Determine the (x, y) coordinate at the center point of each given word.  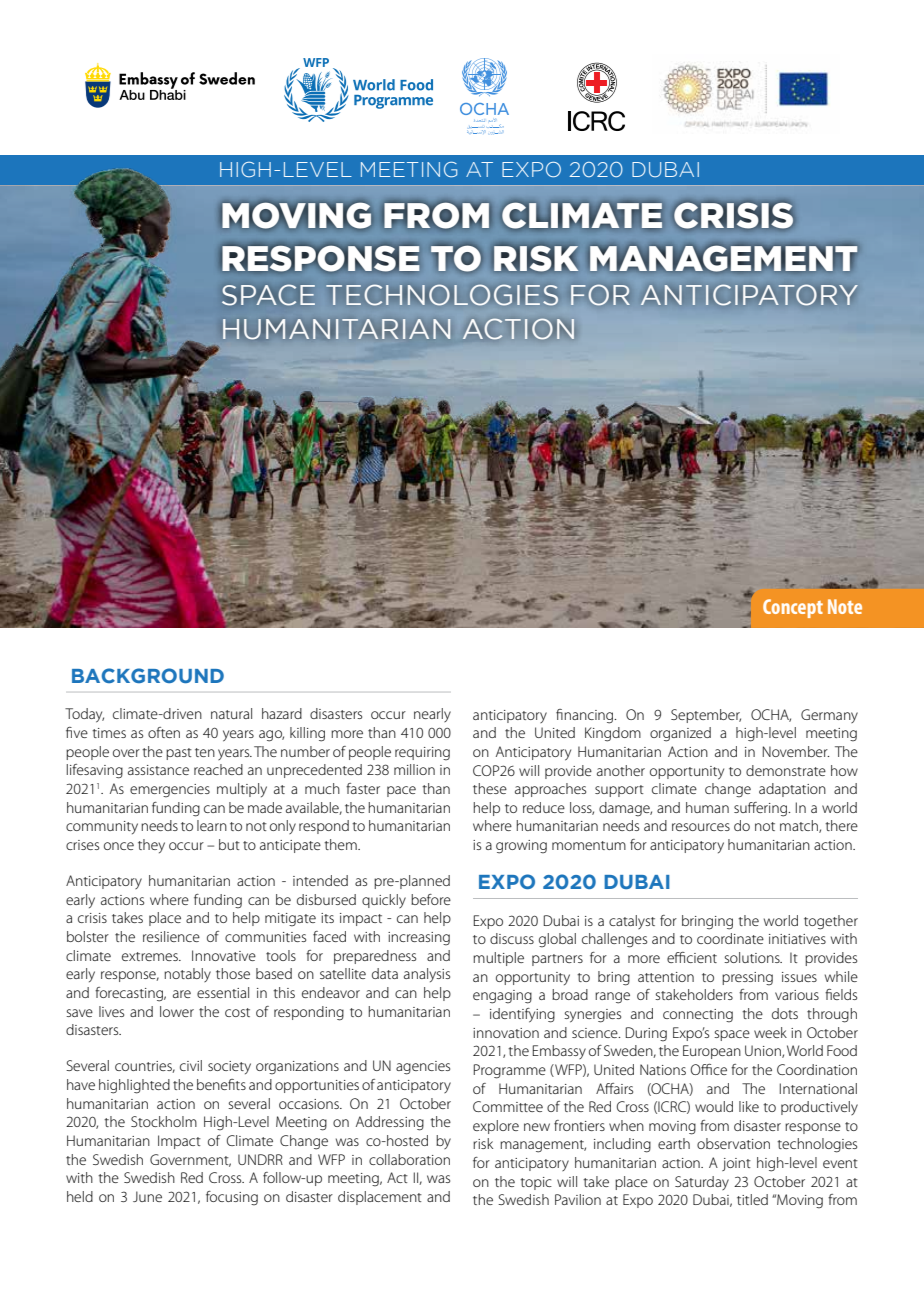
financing (586, 716)
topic (536, 1183)
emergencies (170, 791)
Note (845, 606)
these (490, 788)
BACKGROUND (148, 675)
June (147, 1196)
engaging (502, 997)
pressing (747, 979)
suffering (762, 809)
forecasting (130, 994)
